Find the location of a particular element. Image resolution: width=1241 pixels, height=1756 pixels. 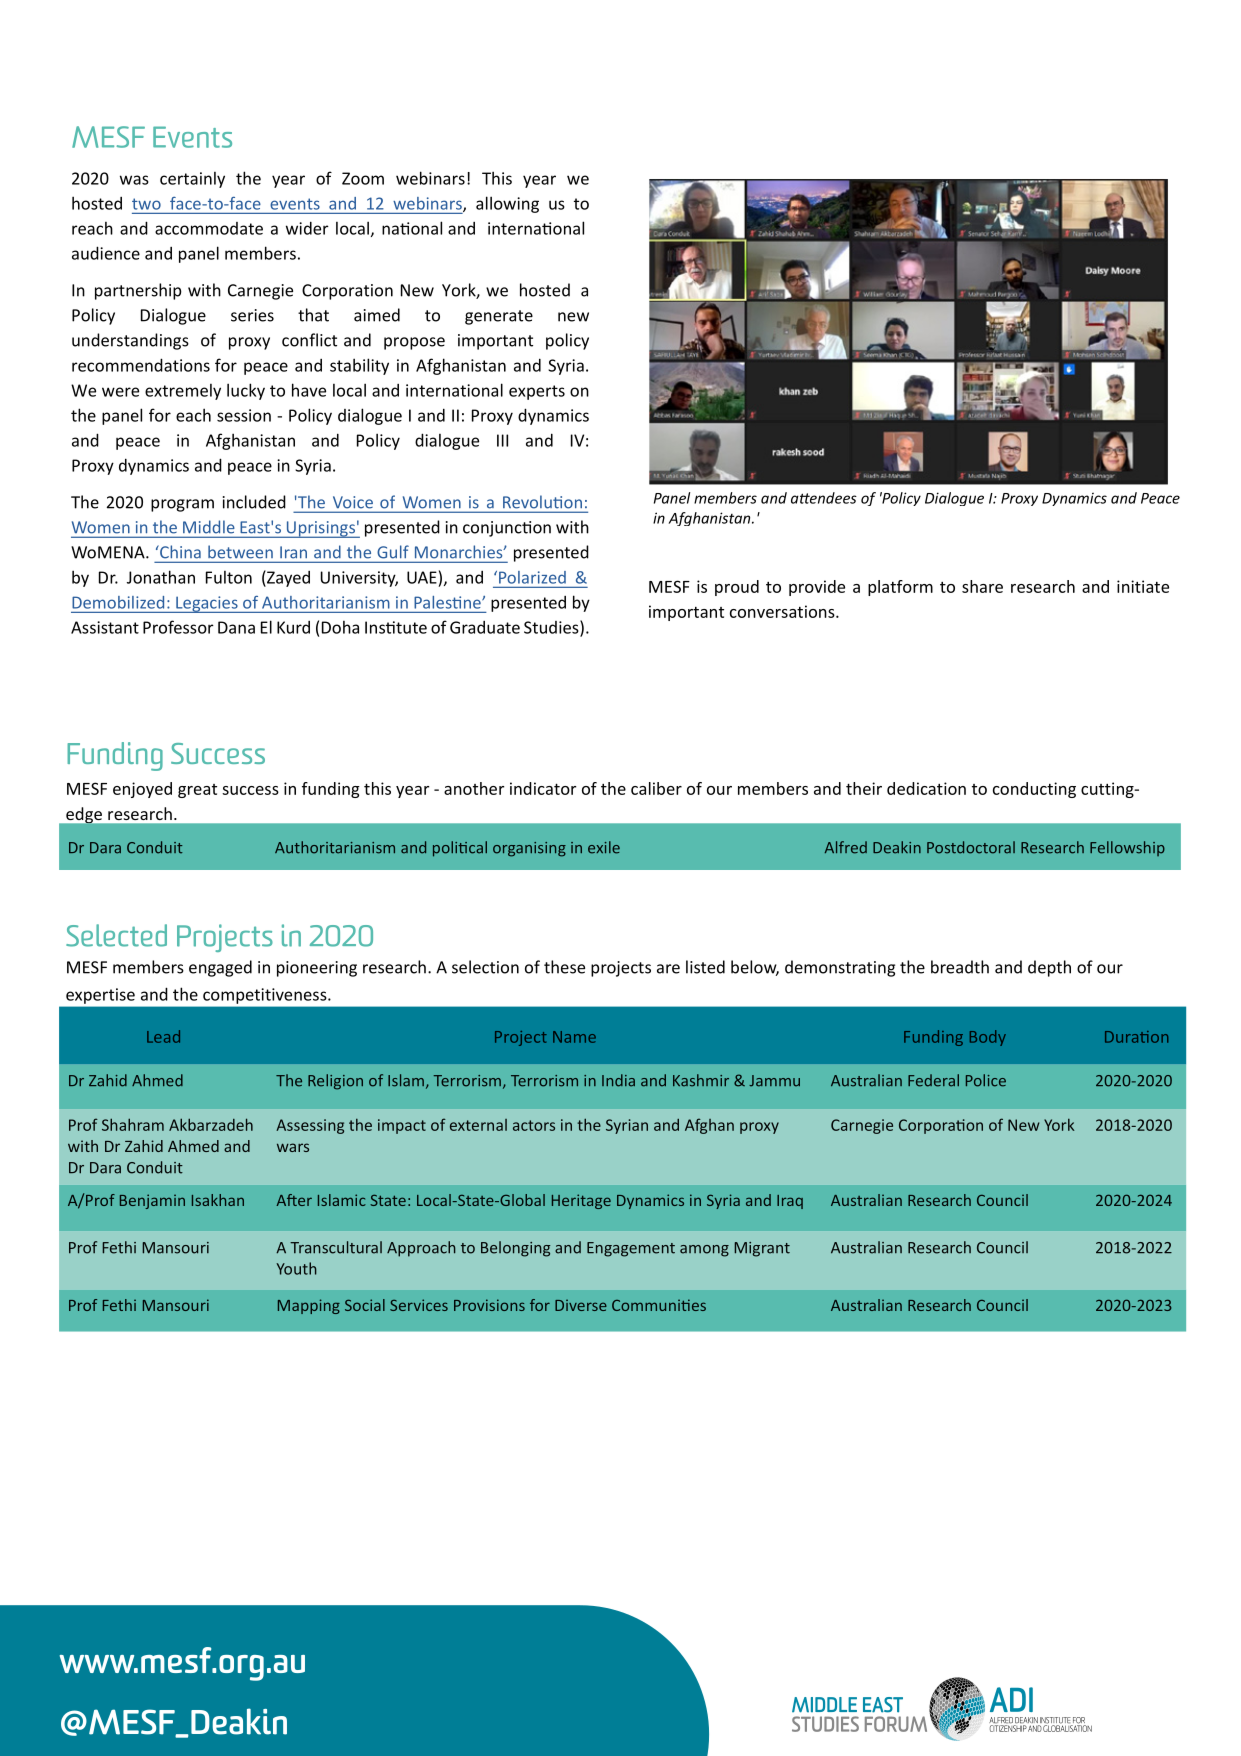

accommodate is located at coordinates (209, 228).
